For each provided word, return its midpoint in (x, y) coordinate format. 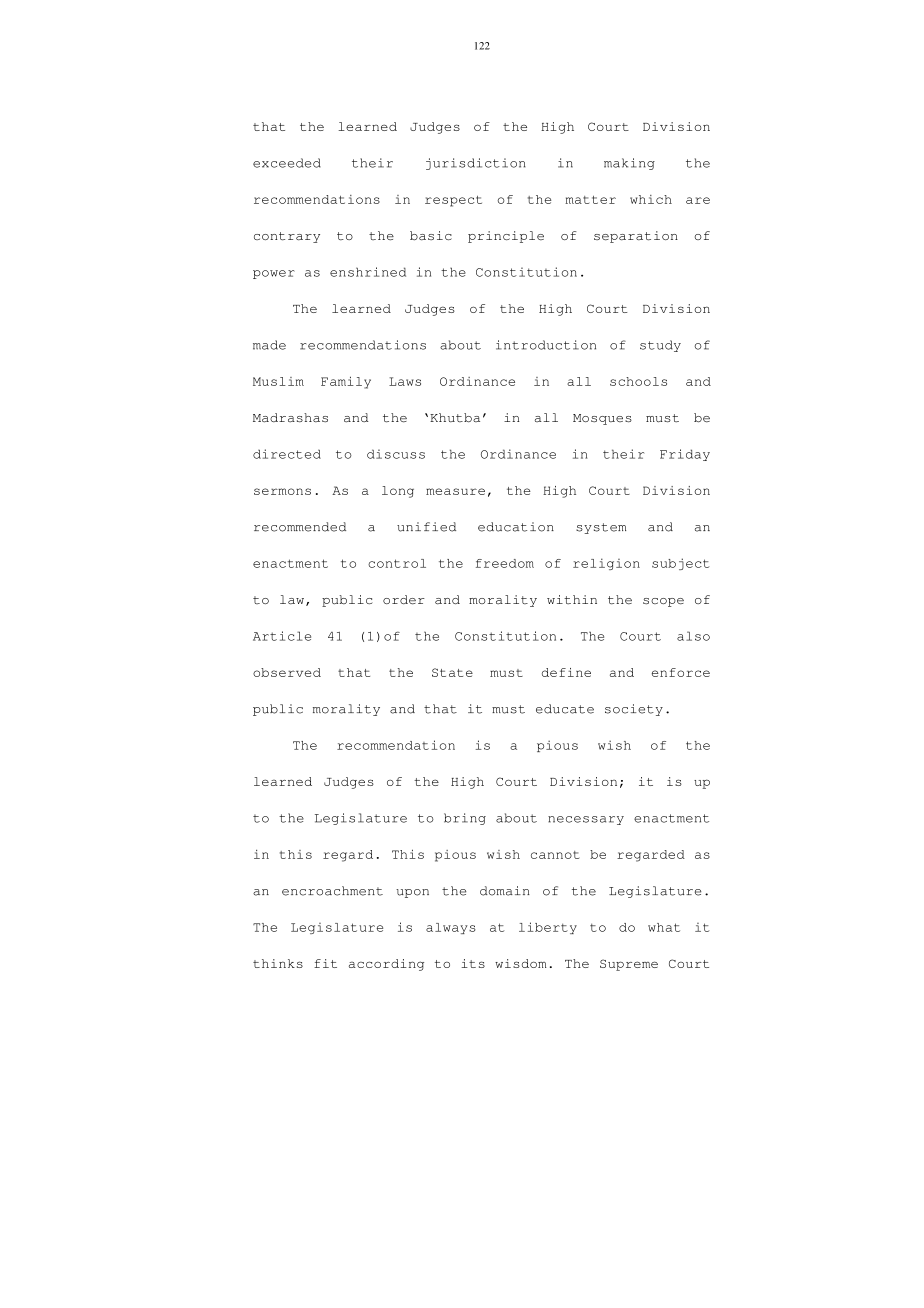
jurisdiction (476, 164)
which (651, 199)
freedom (505, 563)
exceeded (287, 163)
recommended (300, 527)
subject (681, 564)
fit (325, 963)
